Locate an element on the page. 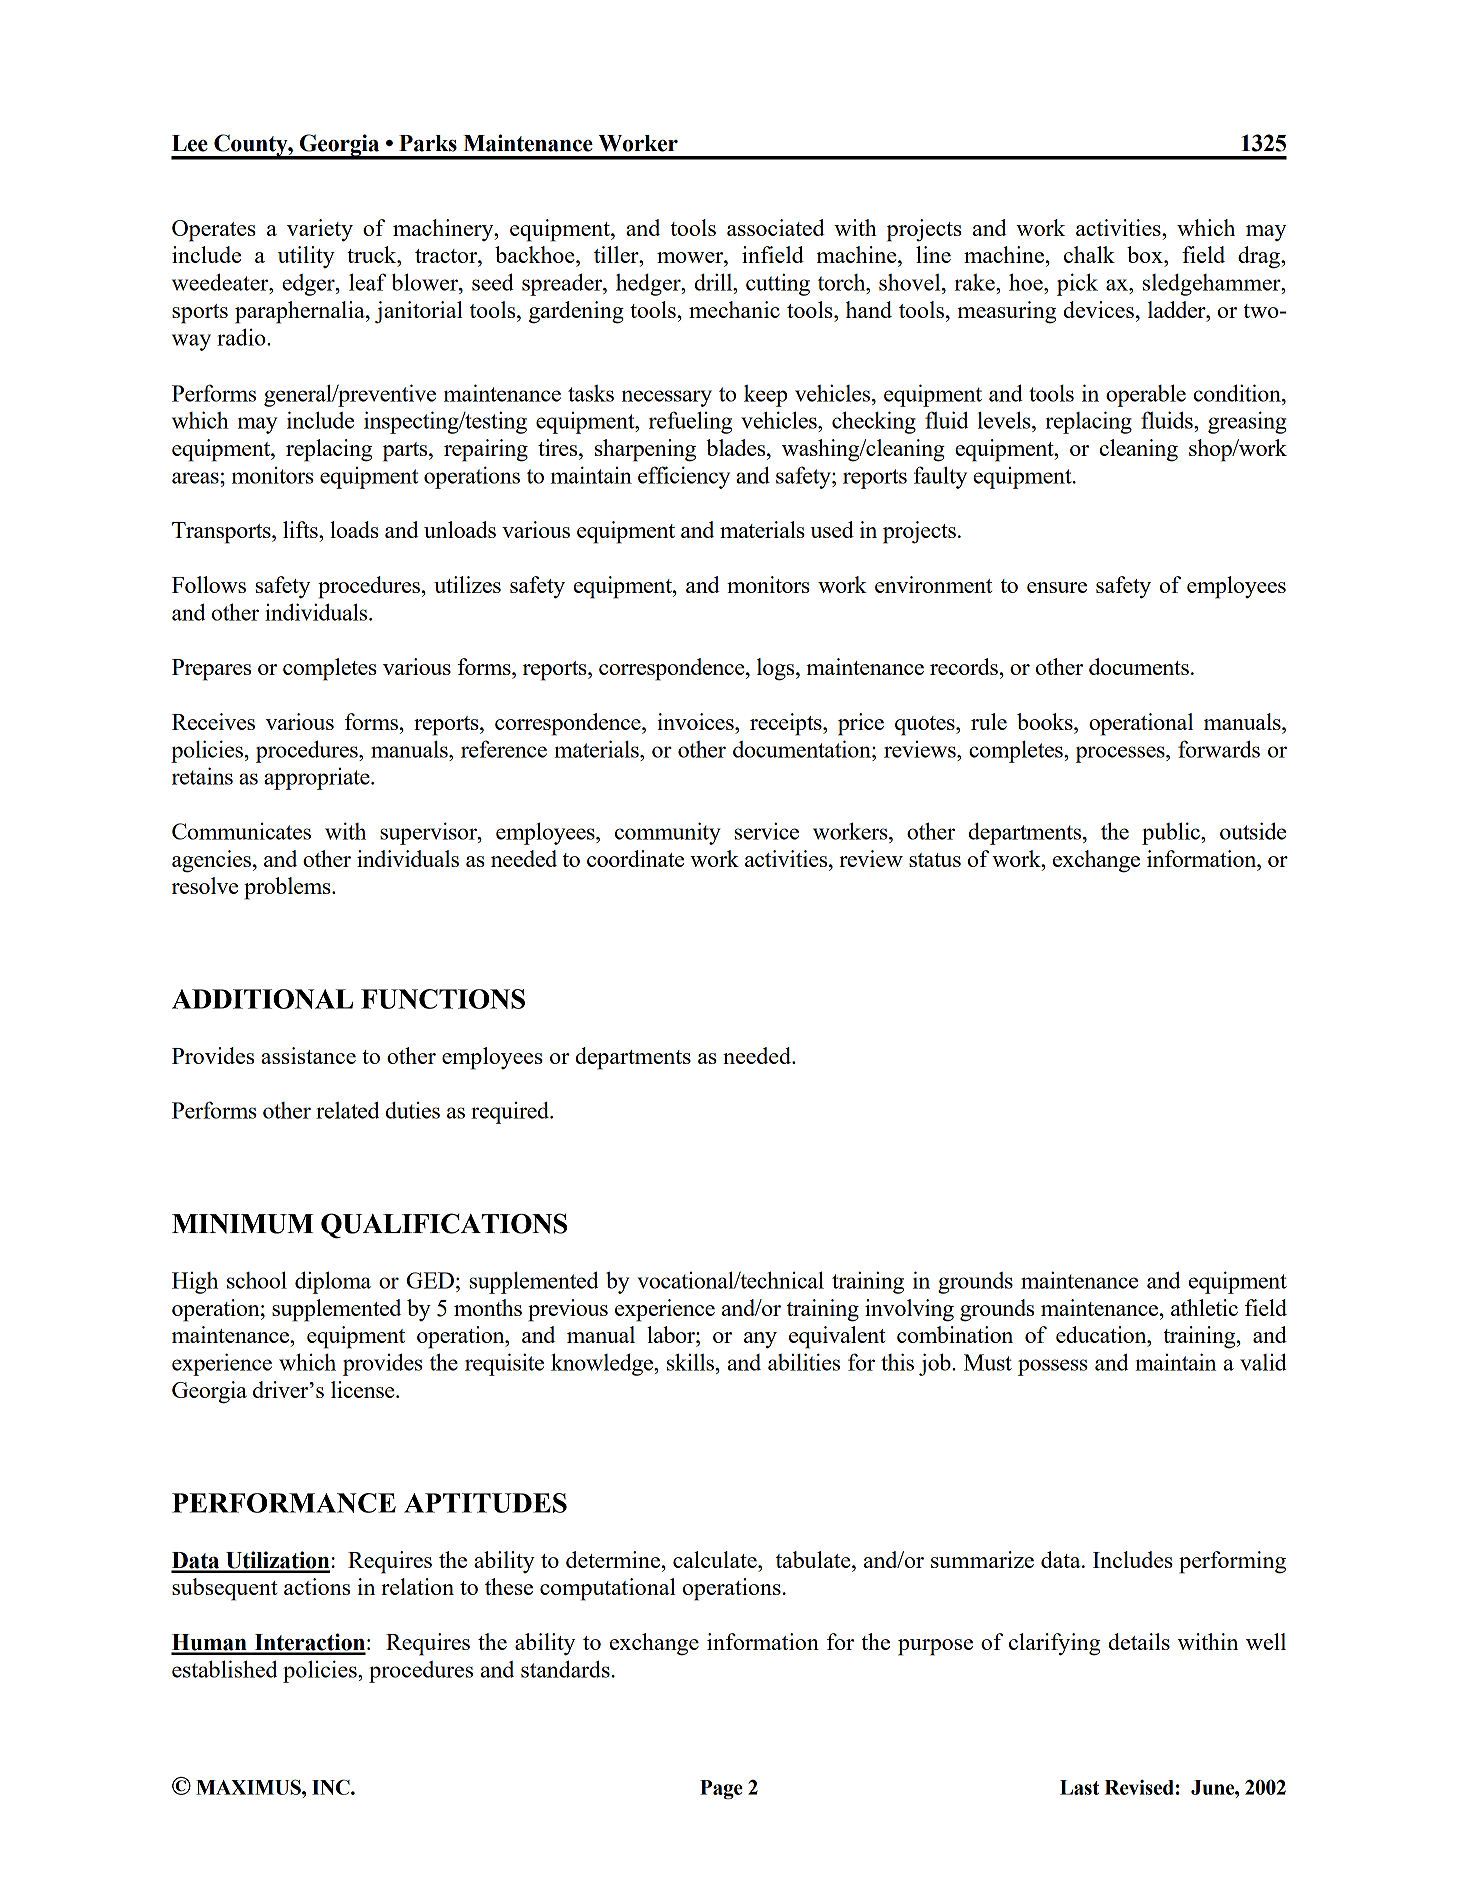 The height and width of the page is (1886, 1458). public is located at coordinates (1172, 833).
